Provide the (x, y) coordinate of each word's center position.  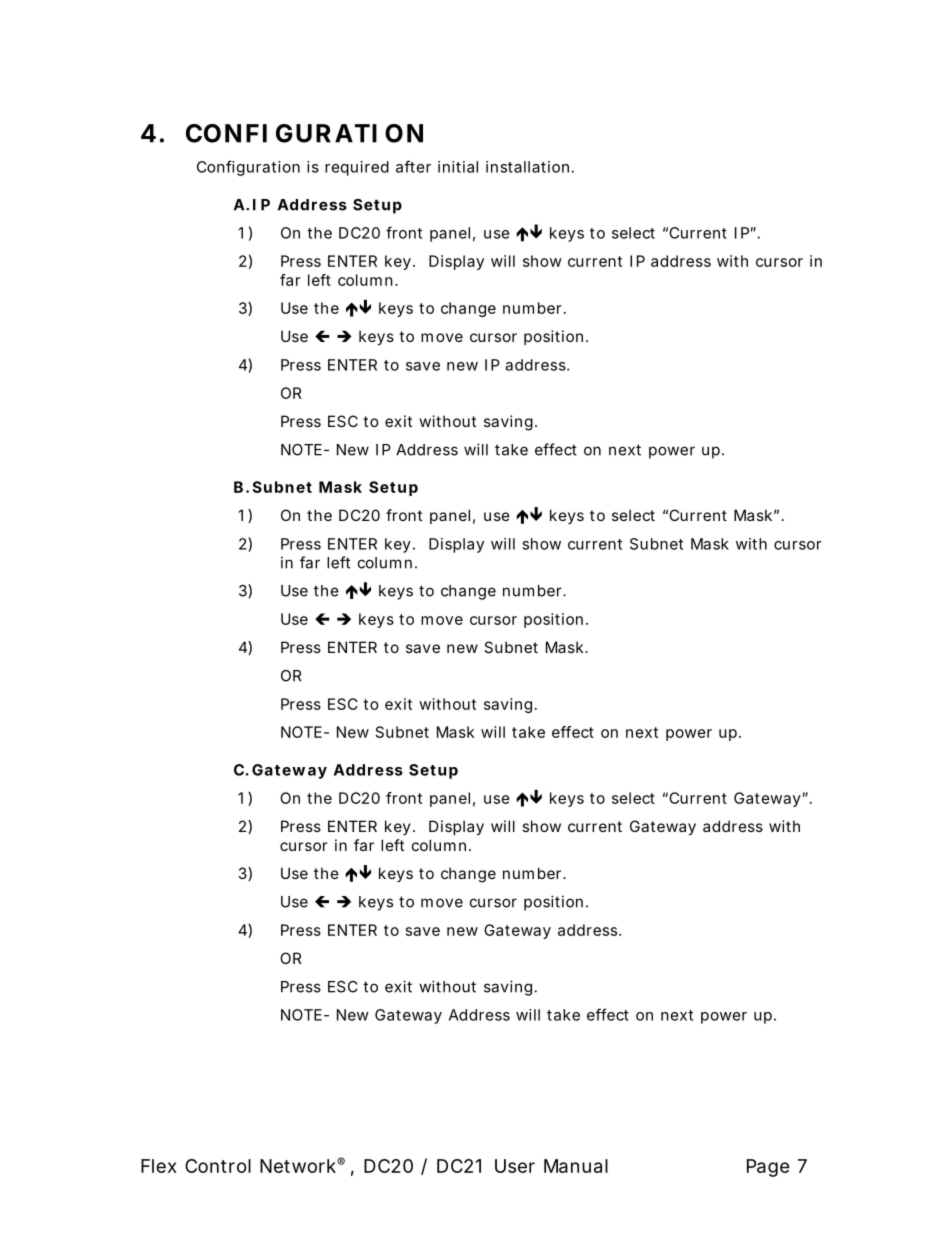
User (515, 1166)
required (357, 168)
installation (527, 167)
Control (218, 1166)
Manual (576, 1166)
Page (768, 1168)
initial (458, 167)
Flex (159, 1166)
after (413, 166)
